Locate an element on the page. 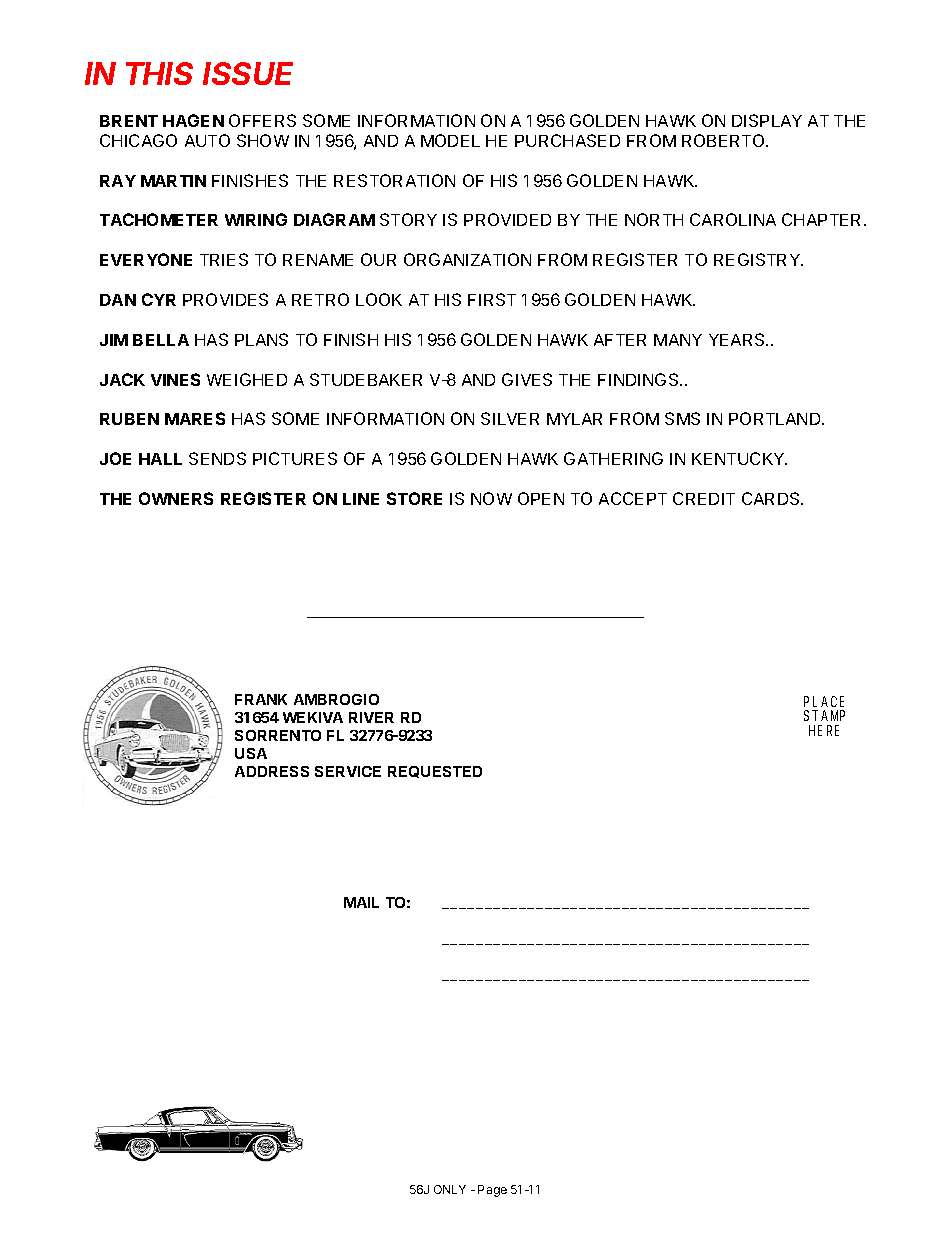 The width and height of the image is (952, 1233). MAIL is located at coordinates (361, 902).
